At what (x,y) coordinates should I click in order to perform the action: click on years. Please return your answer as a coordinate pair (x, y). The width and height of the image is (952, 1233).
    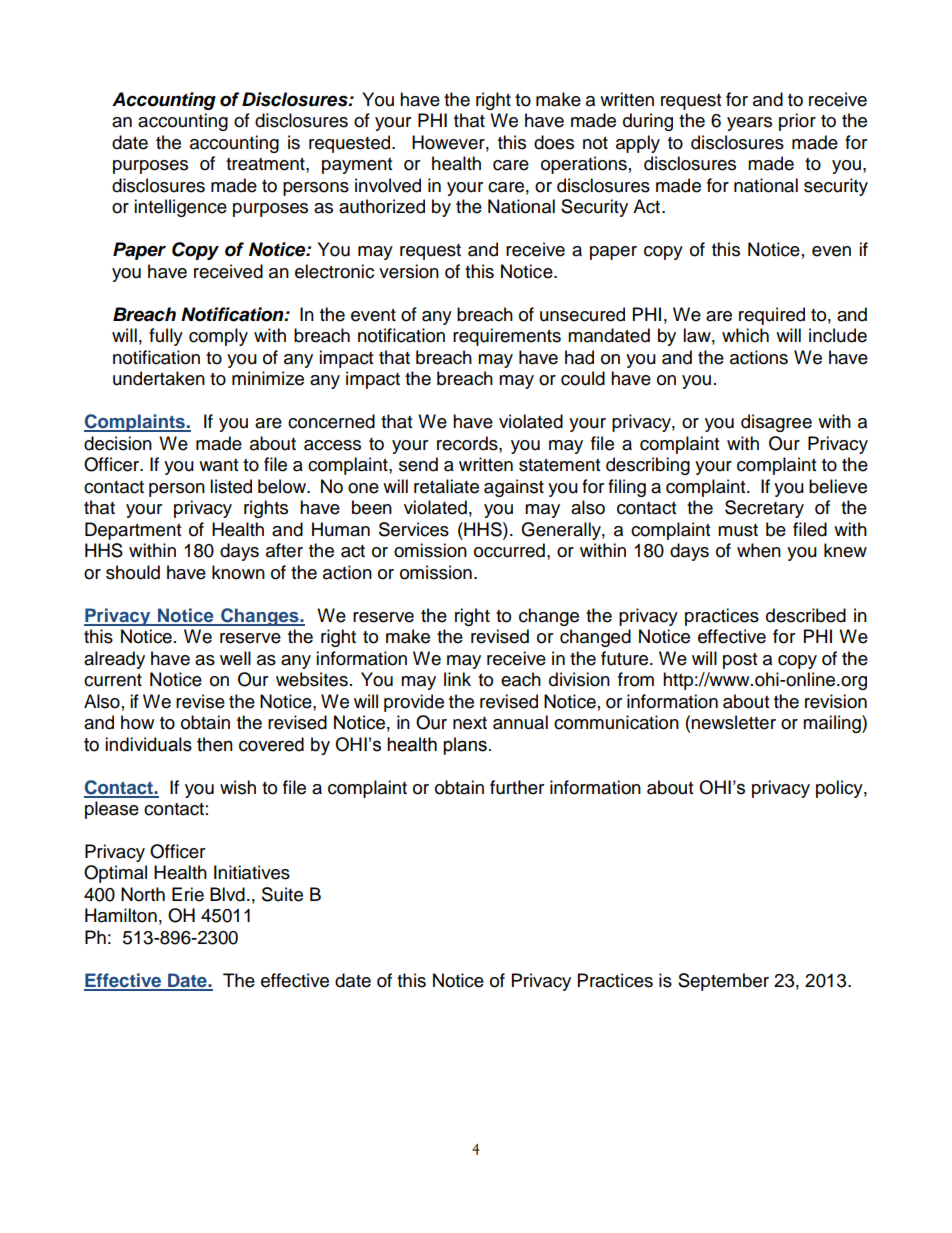
    Looking at the image, I should click on (749, 124).
